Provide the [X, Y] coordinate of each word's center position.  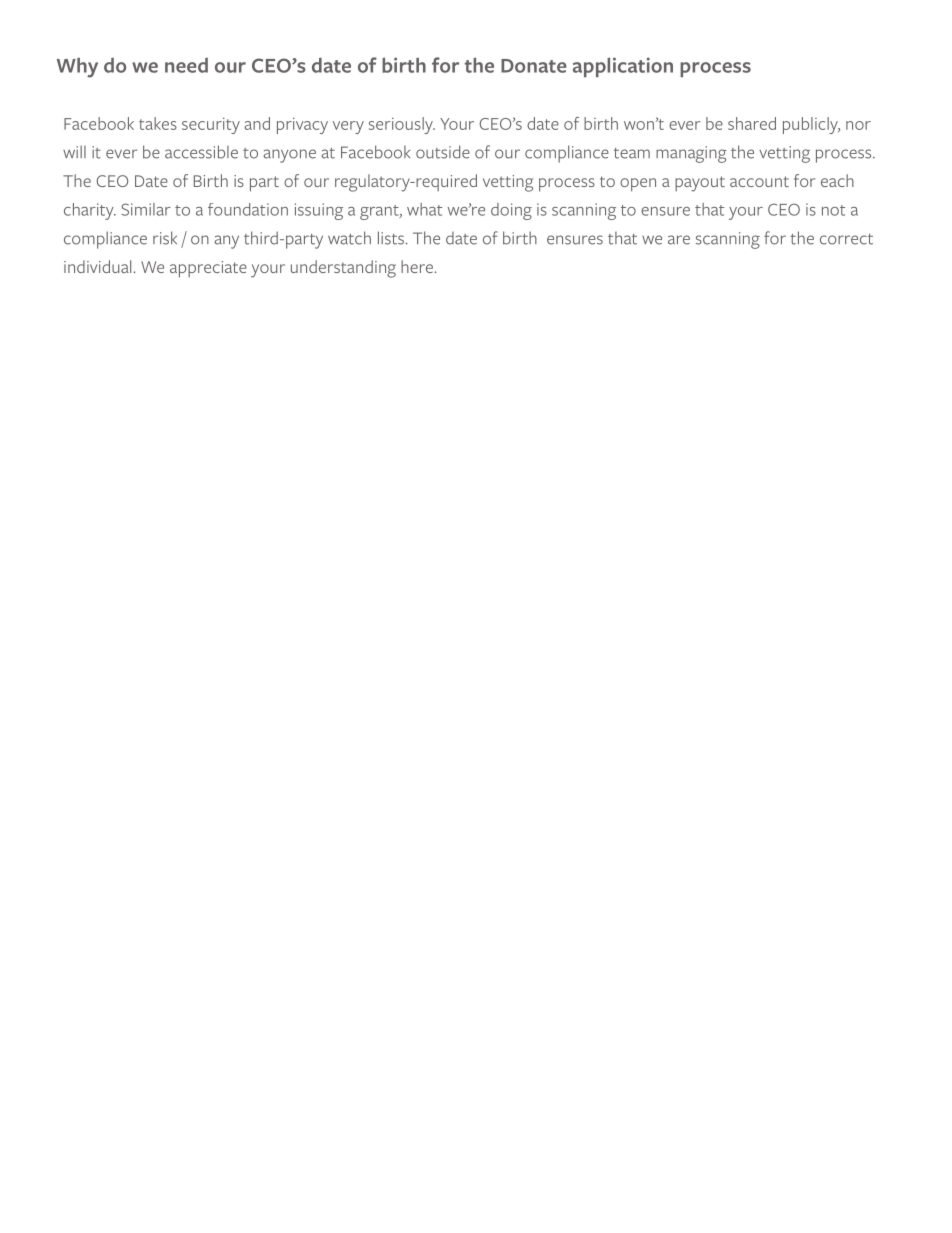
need [186, 65]
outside [443, 152]
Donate [534, 66]
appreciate [208, 269]
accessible [201, 152]
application [623, 67]
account [759, 181]
